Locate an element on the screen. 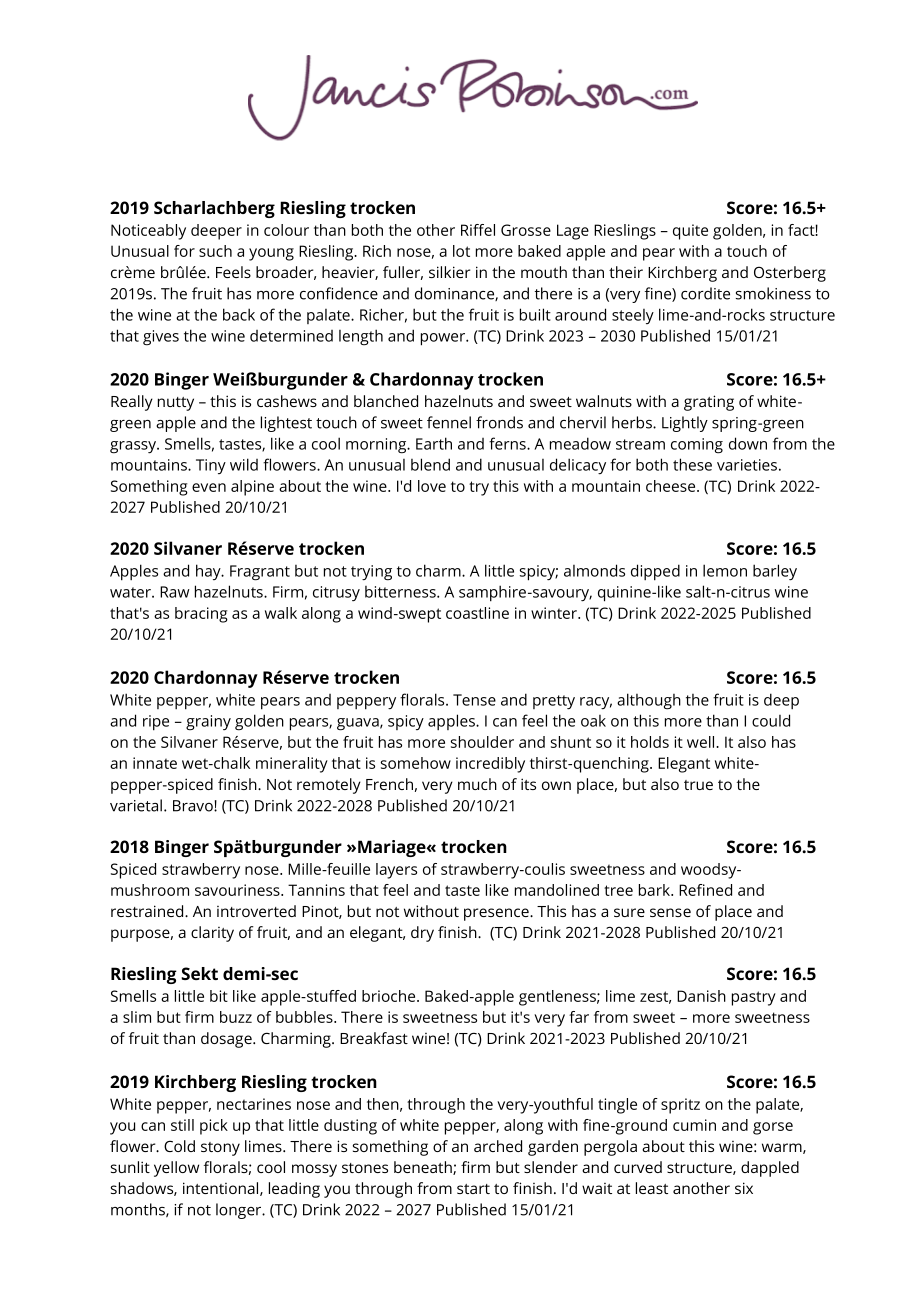 This screenshot has height=1308, width=924. yellow is located at coordinates (176, 1169).
